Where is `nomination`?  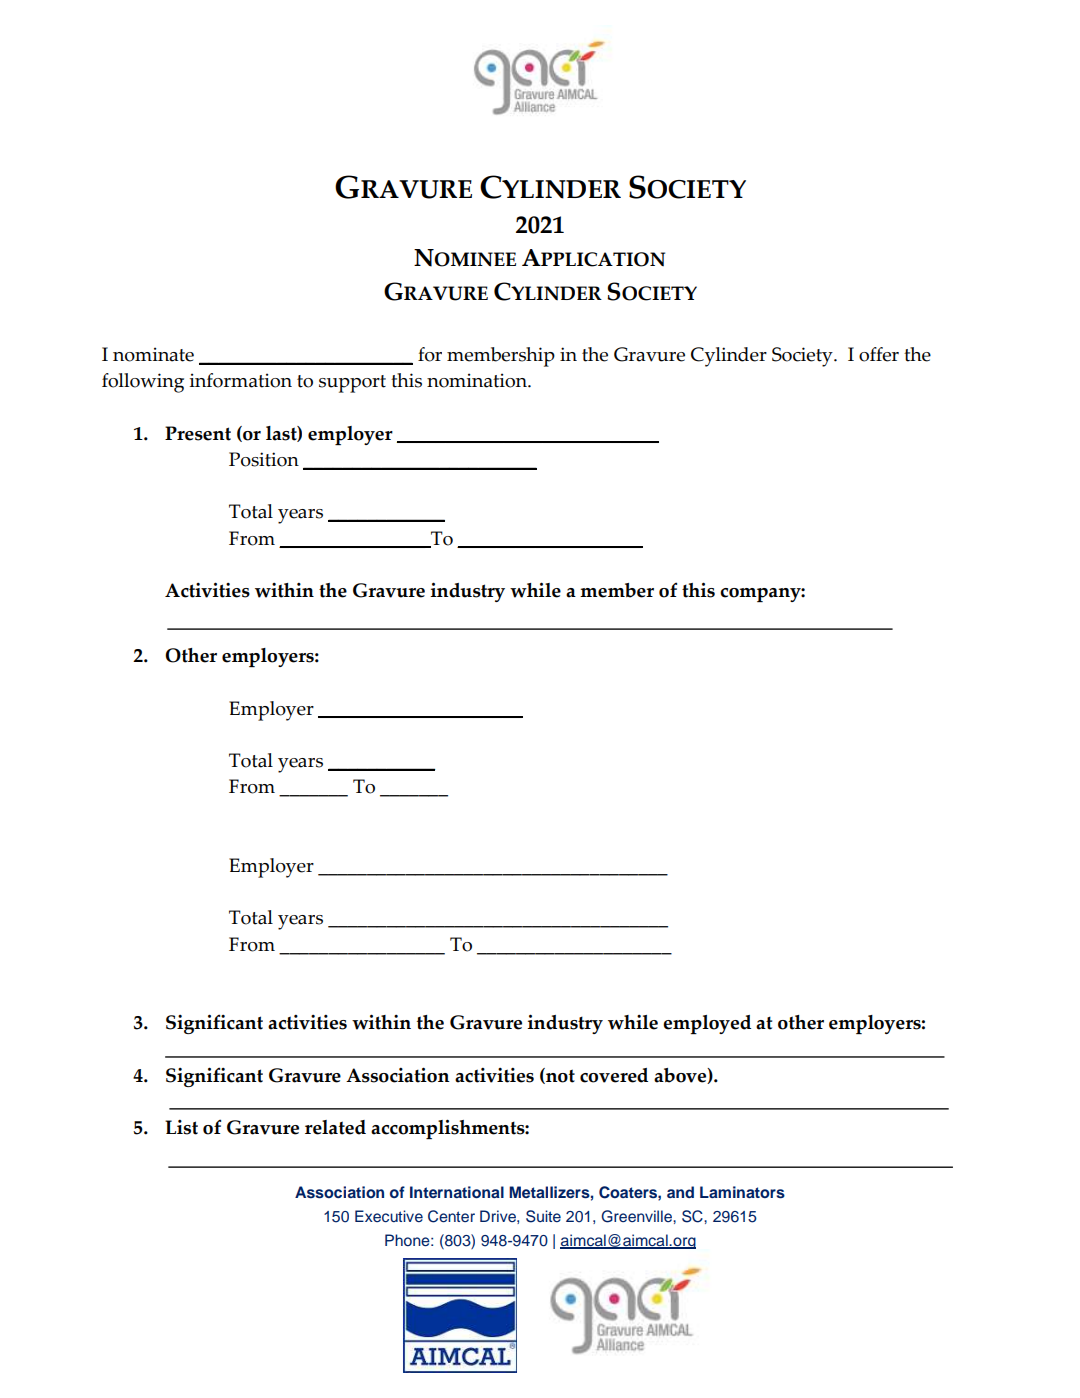
nomination is located at coordinates (478, 380).
